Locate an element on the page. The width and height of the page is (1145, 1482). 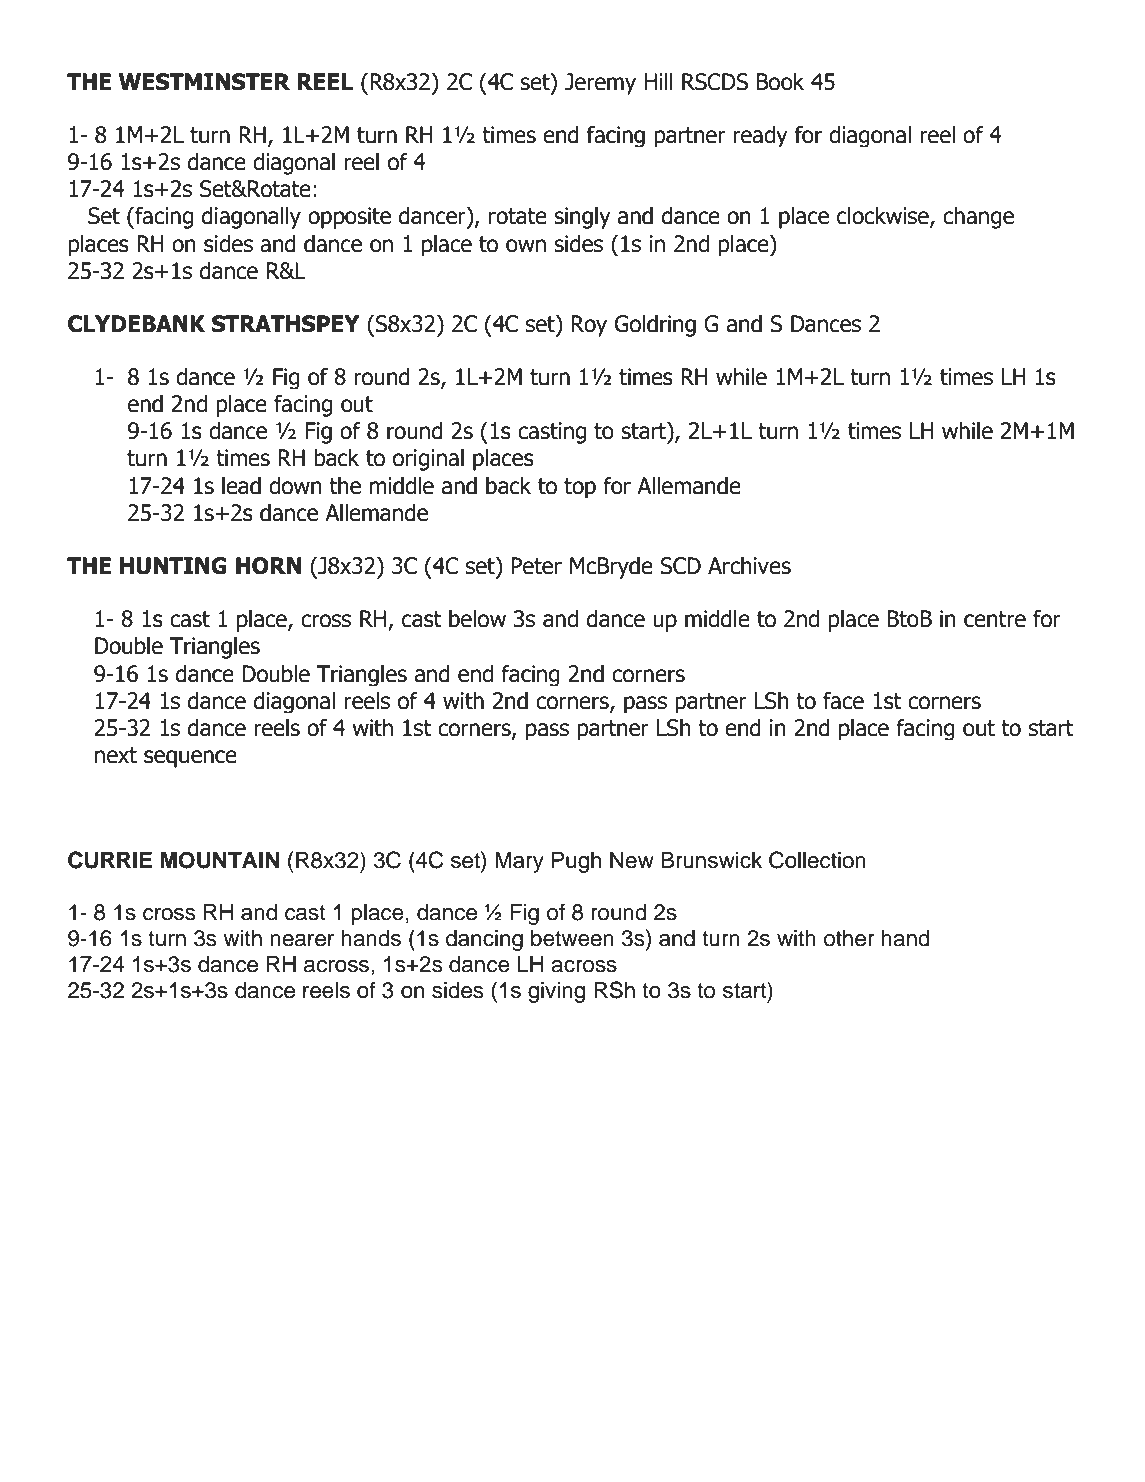
sequence is located at coordinates (190, 759).
